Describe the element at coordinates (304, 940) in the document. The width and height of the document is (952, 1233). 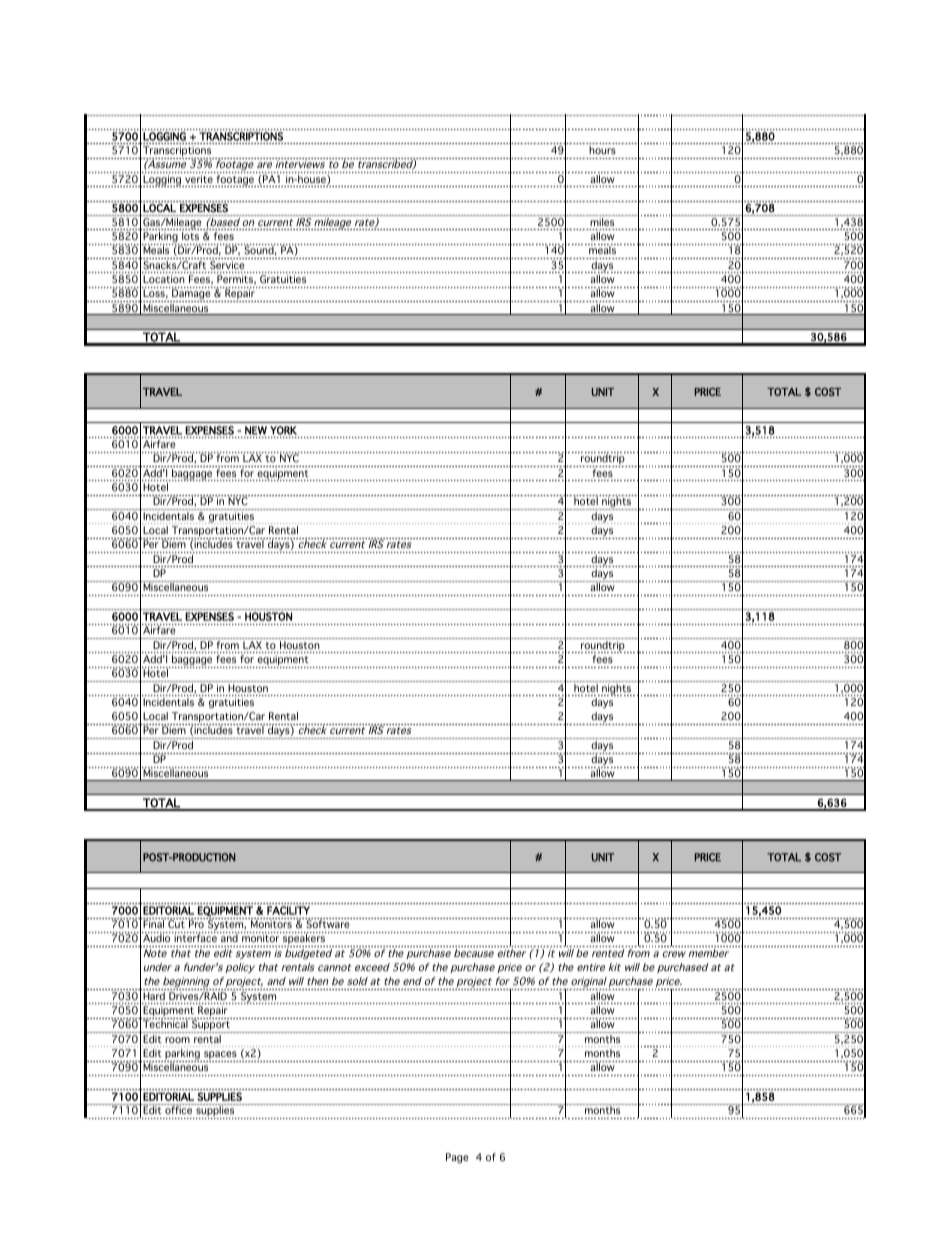
I see `speakers` at that location.
